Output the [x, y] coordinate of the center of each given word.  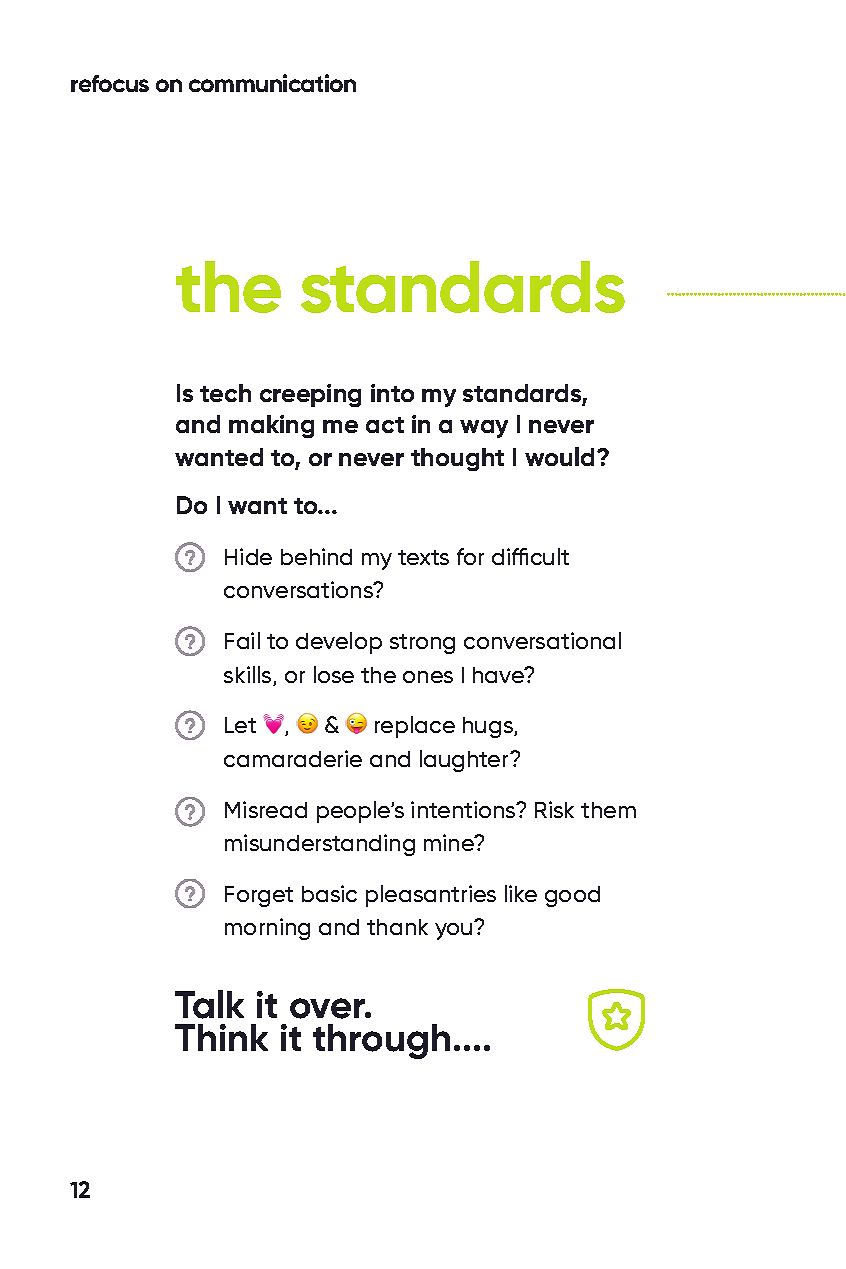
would [559, 456]
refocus [110, 83]
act [385, 425]
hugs [489, 727]
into [392, 393]
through [381, 1041]
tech [225, 393]
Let [240, 725]
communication [272, 83]
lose [334, 674]
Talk [209, 1004]
